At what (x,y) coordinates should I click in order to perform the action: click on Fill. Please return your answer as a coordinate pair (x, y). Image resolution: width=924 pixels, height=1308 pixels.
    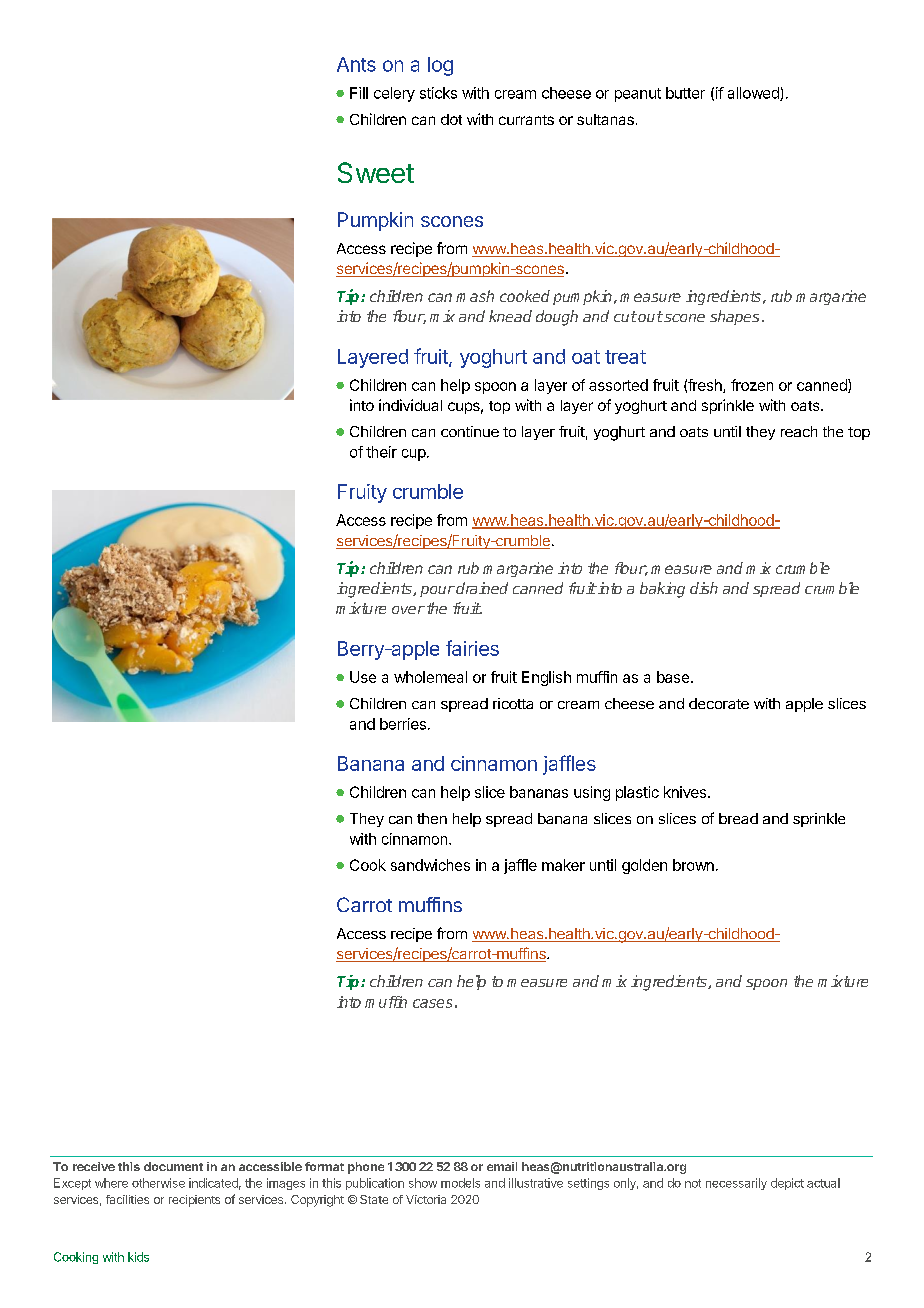
    Looking at the image, I should click on (359, 93).
